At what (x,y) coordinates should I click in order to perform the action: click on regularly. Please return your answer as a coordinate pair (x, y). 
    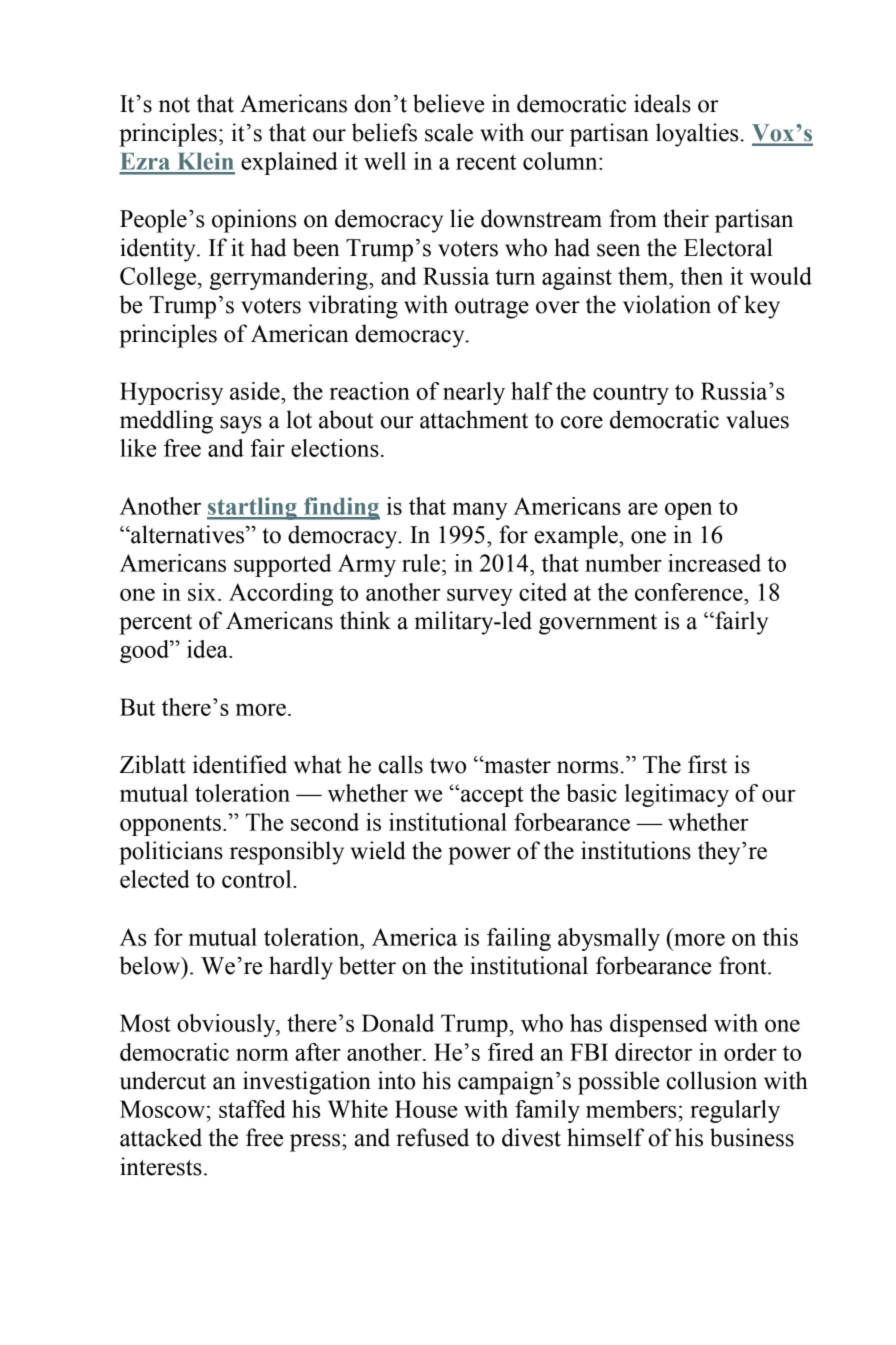
    Looking at the image, I should click on (735, 1111).
